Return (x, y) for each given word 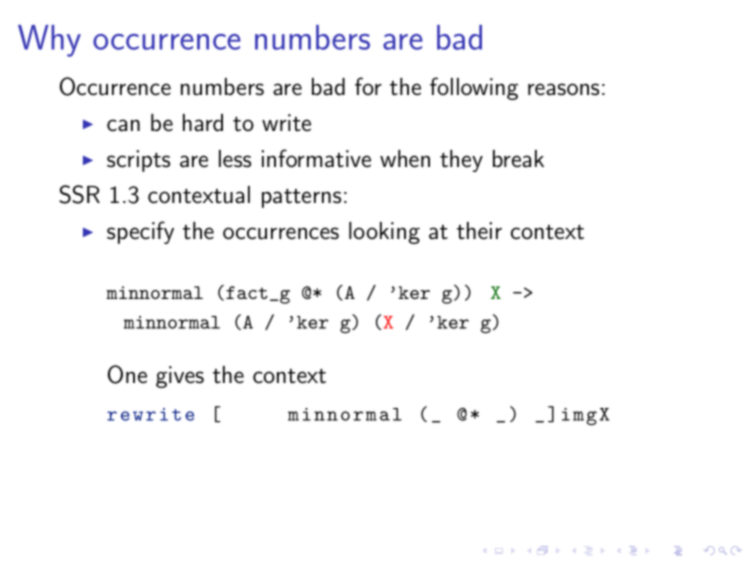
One (127, 374)
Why (49, 41)
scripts (138, 161)
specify (140, 232)
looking (384, 233)
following (474, 88)
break (518, 159)
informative (316, 158)
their (479, 231)
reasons (563, 89)
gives (180, 377)
